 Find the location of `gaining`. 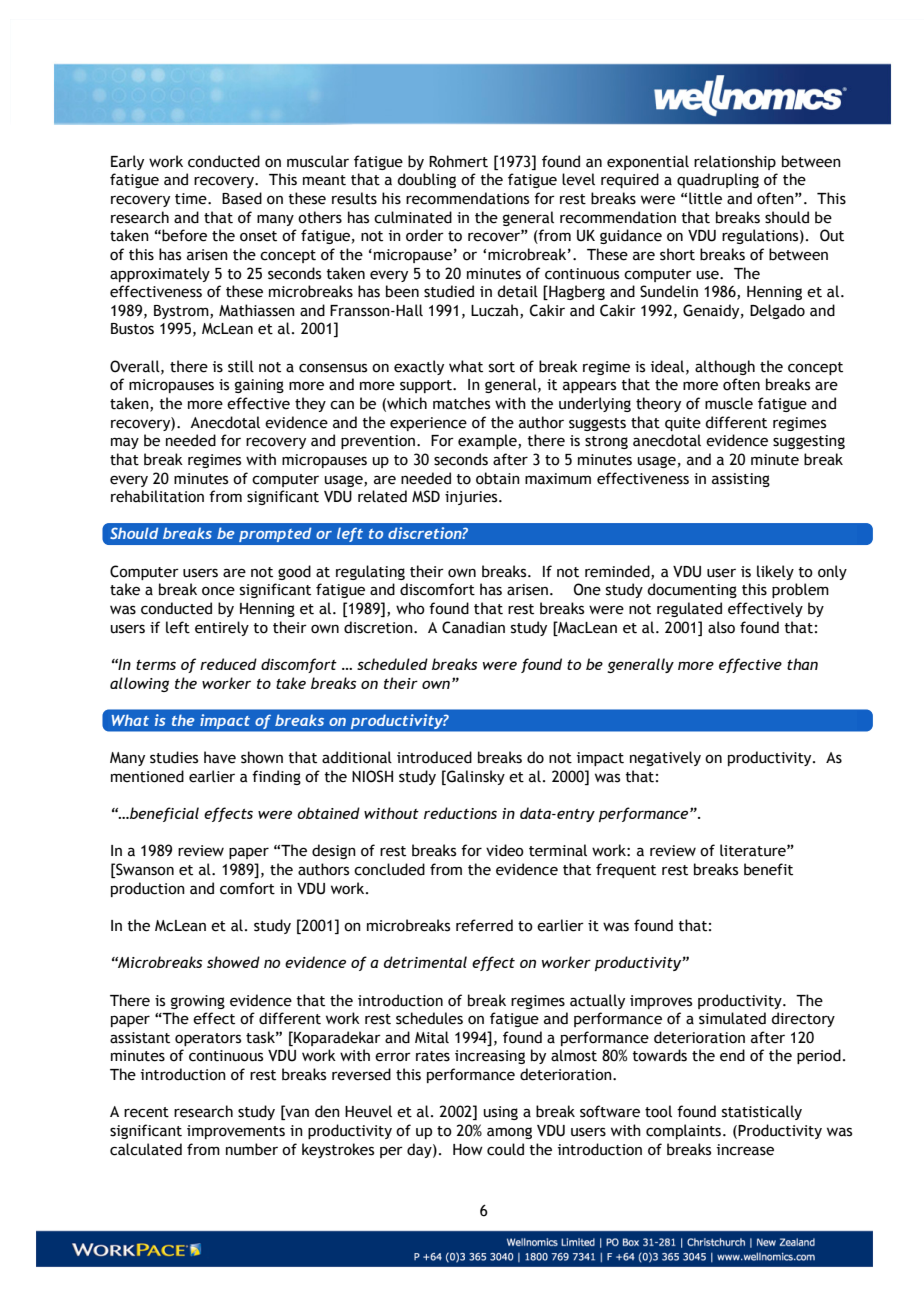

gaining is located at coordinates (259, 386).
